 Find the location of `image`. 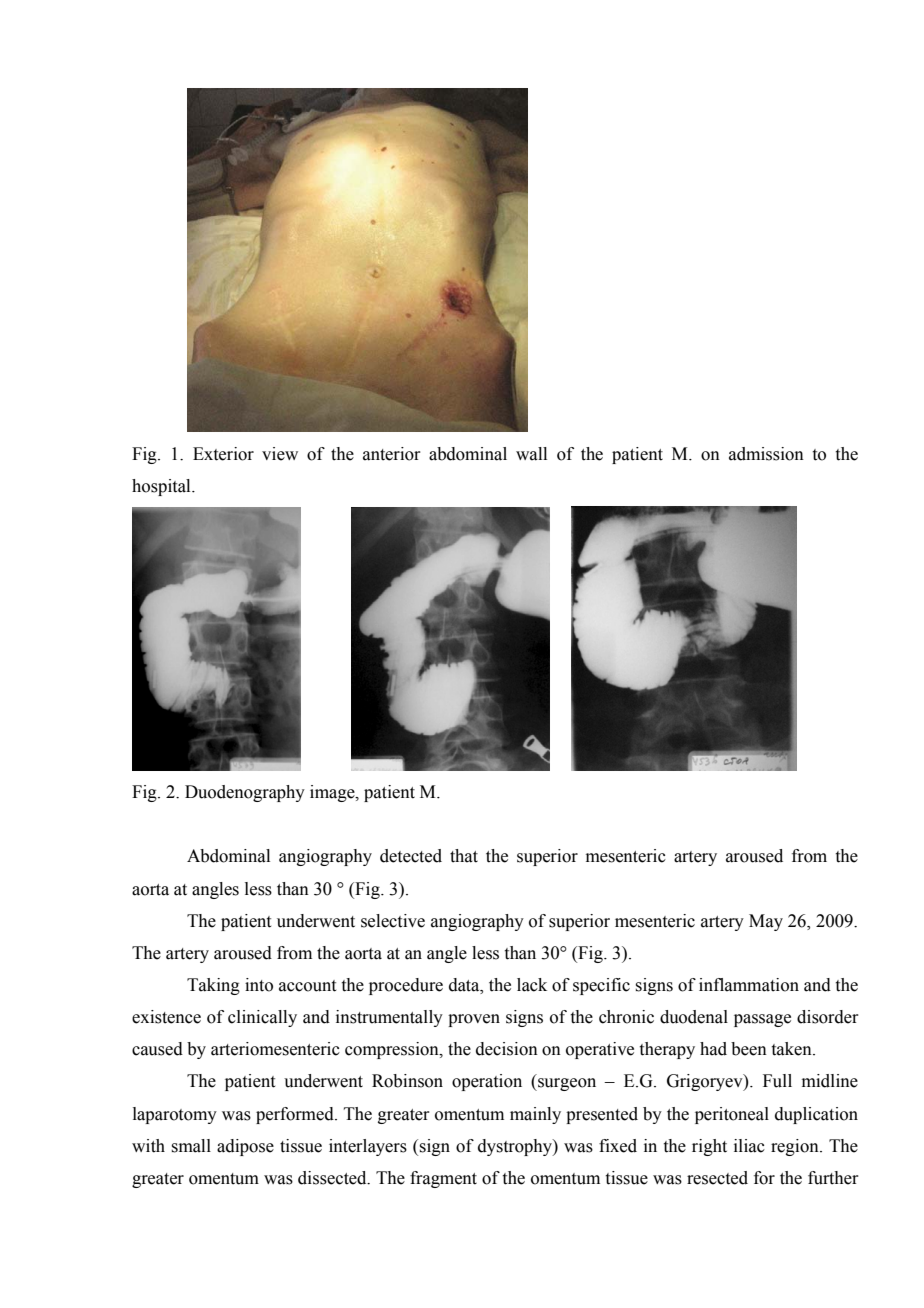

image is located at coordinates (333, 793).
